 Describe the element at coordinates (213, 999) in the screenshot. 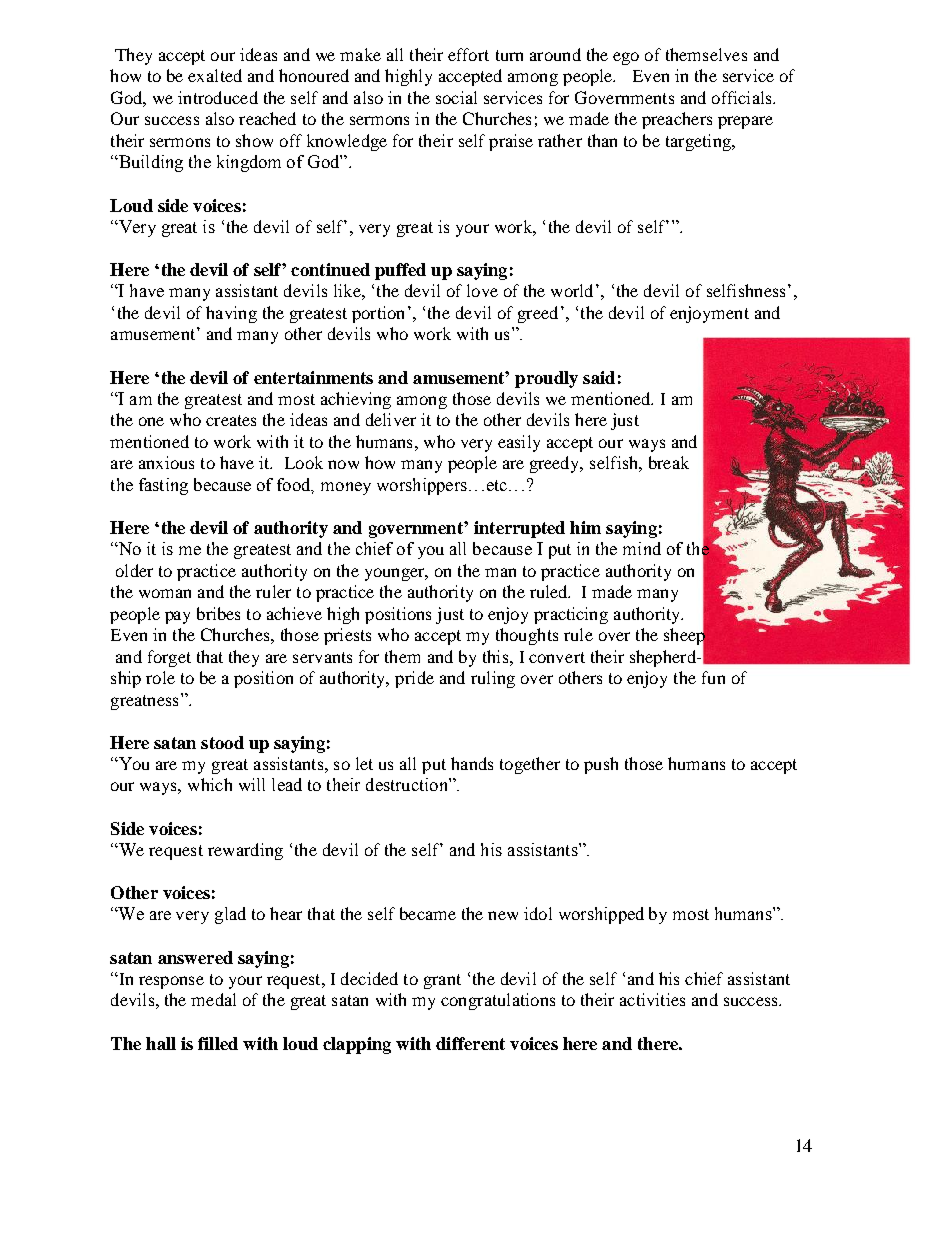

I see `medal` at that location.
